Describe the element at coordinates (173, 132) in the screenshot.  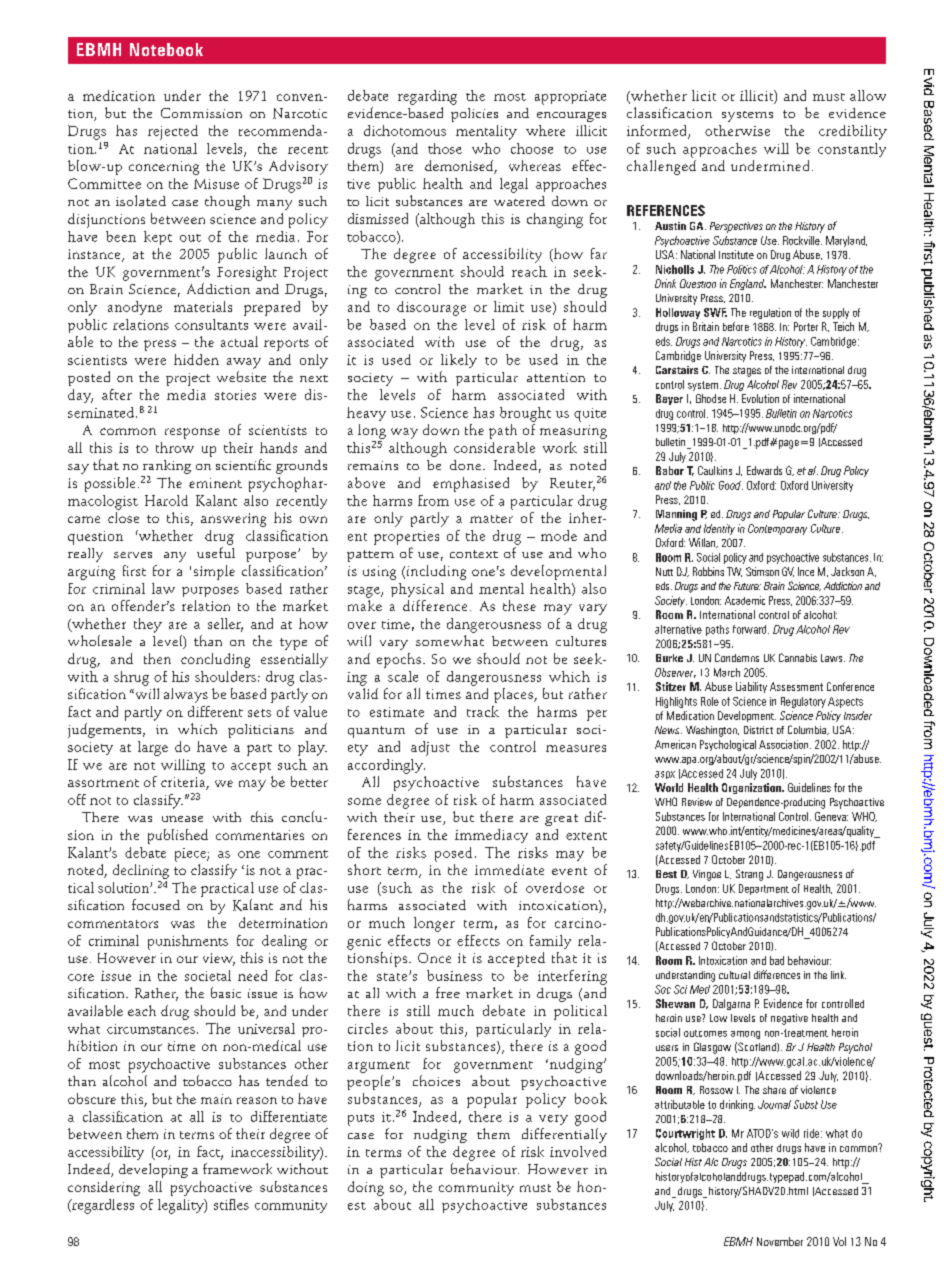
I see `rejected` at that location.
